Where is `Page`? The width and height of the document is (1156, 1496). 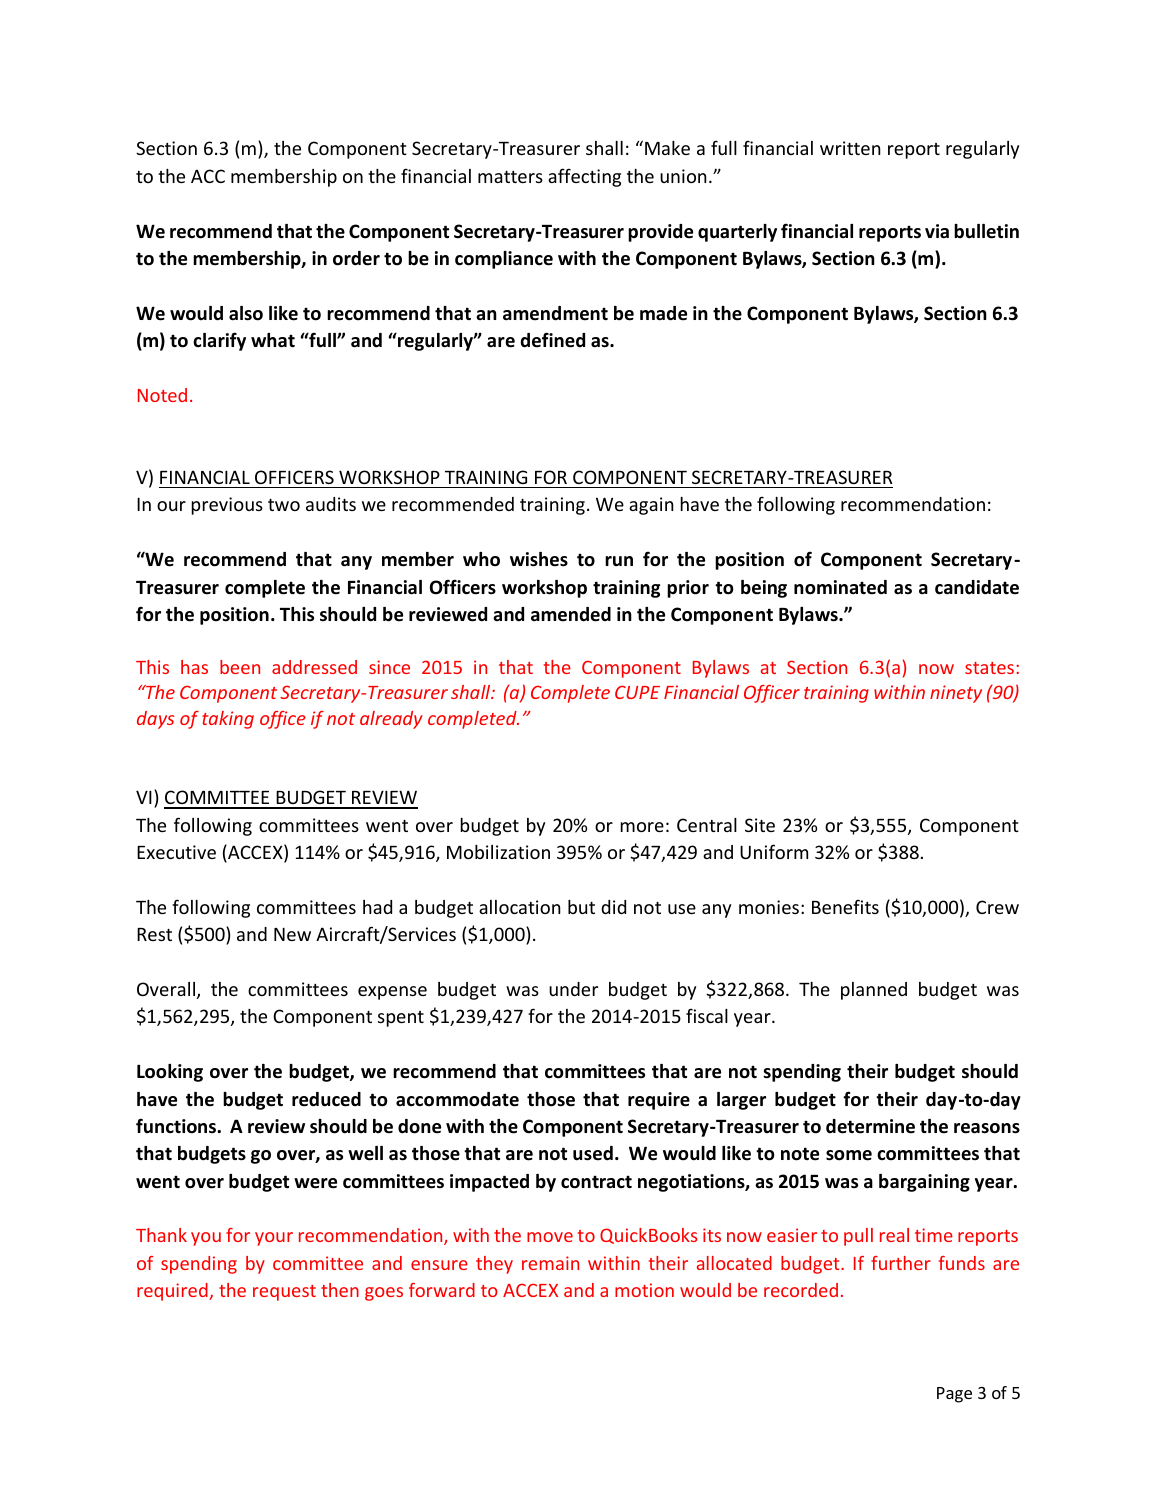 Page is located at coordinates (954, 1395).
